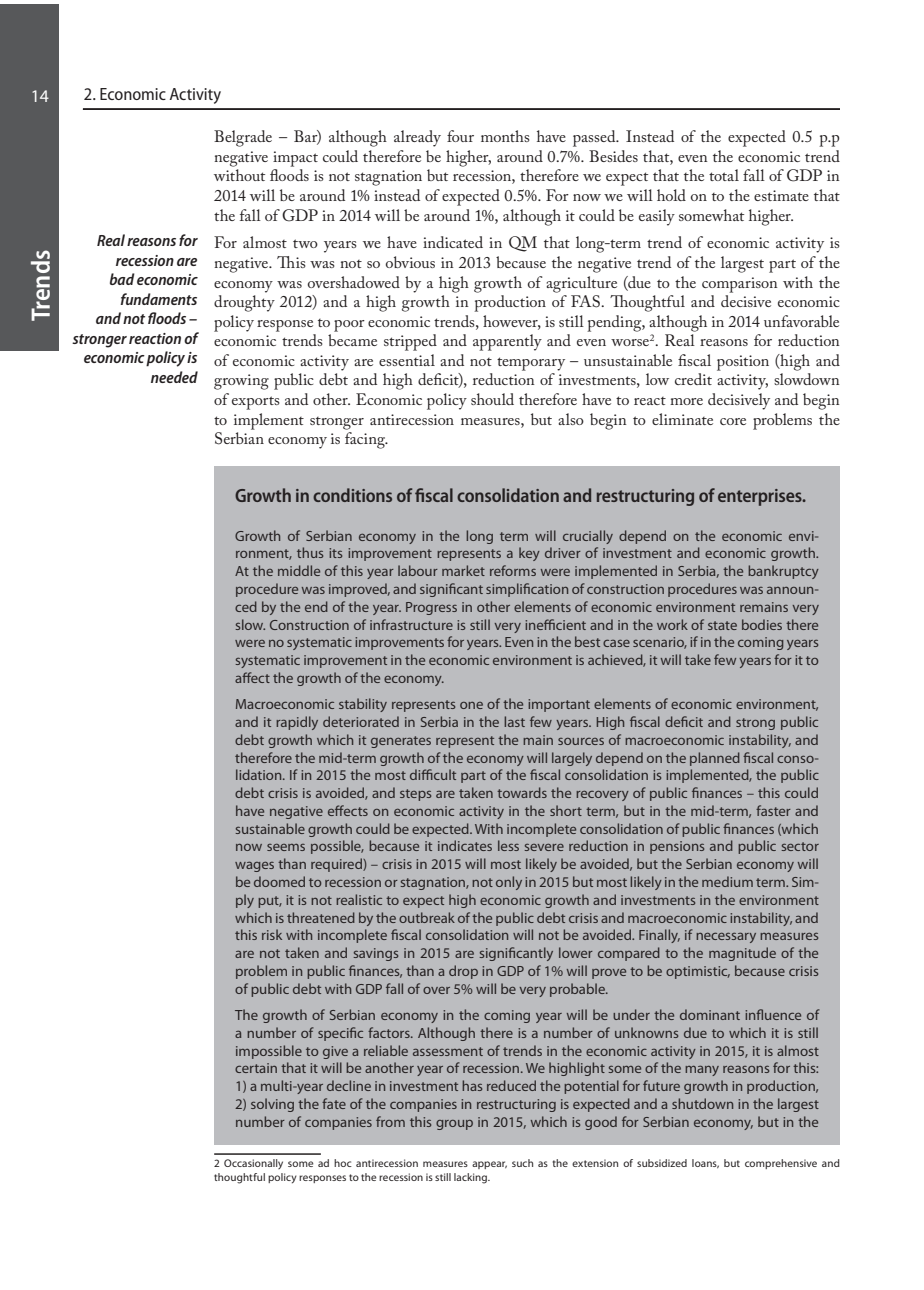 This screenshot has height=1290, width=924. What do you see at coordinates (454, 1125) in the screenshot?
I see `group` at bounding box center [454, 1125].
